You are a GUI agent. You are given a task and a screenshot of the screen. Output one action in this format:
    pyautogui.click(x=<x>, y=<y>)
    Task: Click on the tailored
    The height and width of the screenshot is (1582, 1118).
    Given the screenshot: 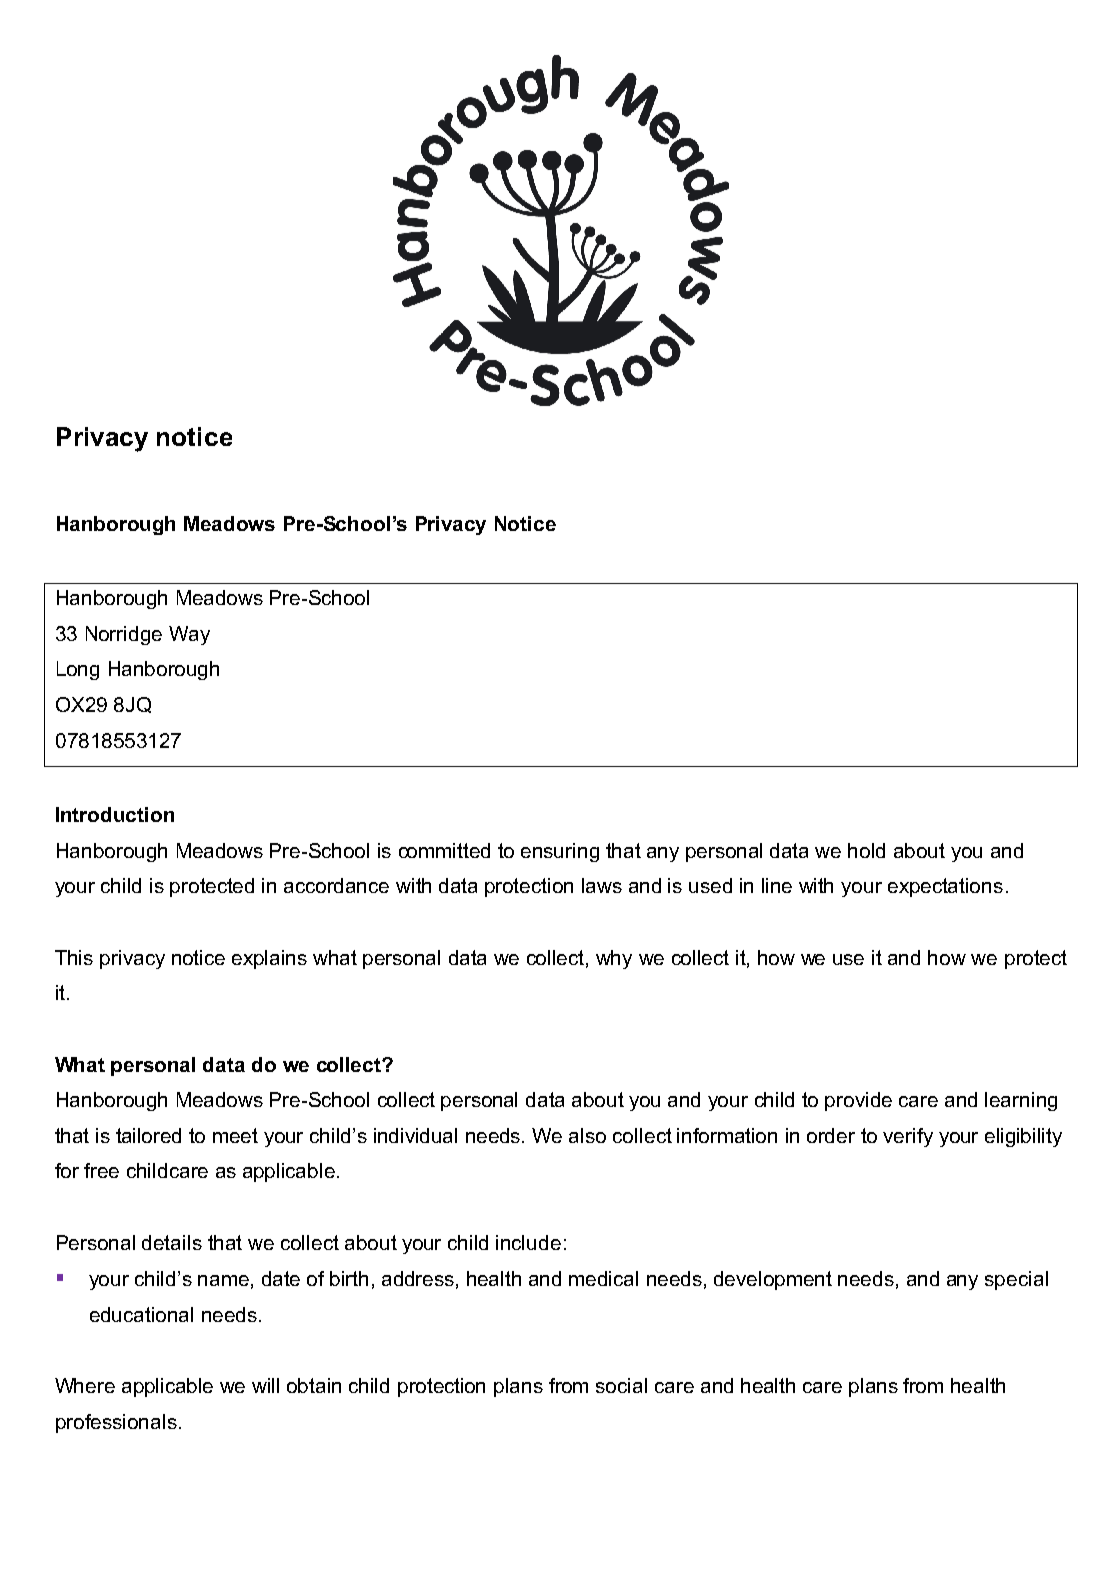 What is the action you would take?
    pyautogui.click(x=148, y=1135)
